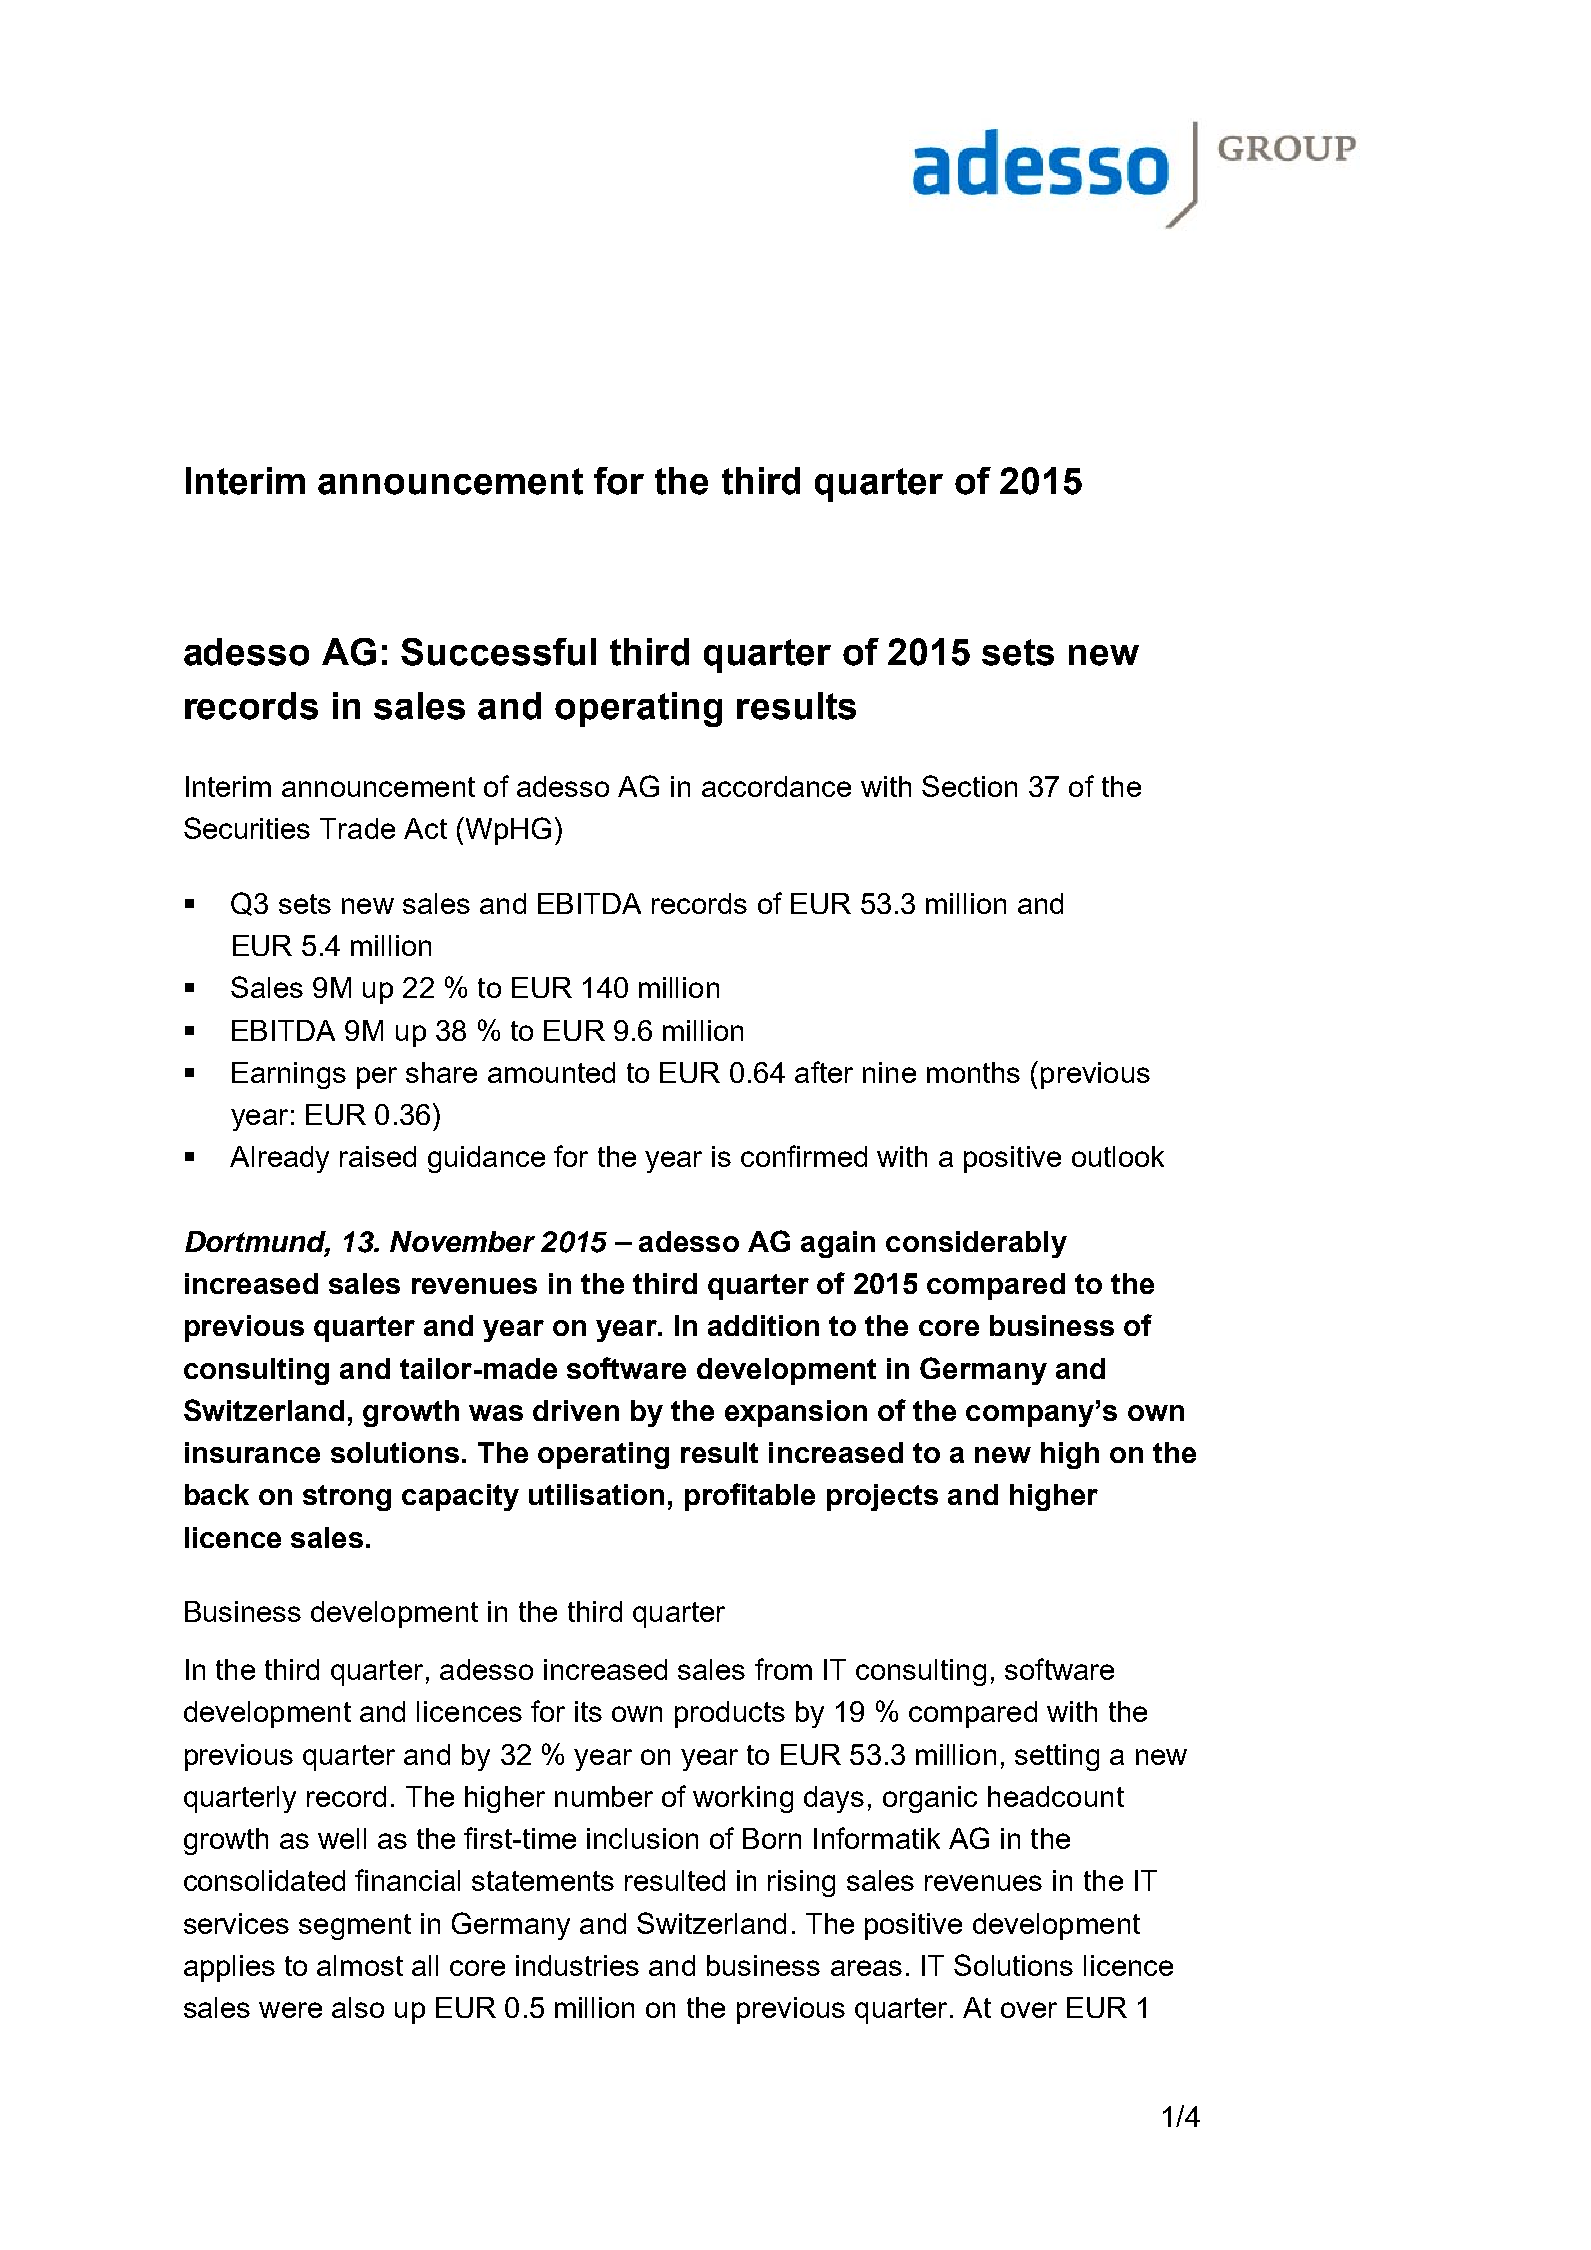 This image has width=1591, height=2250. I want to click on almost, so click(360, 1965).
